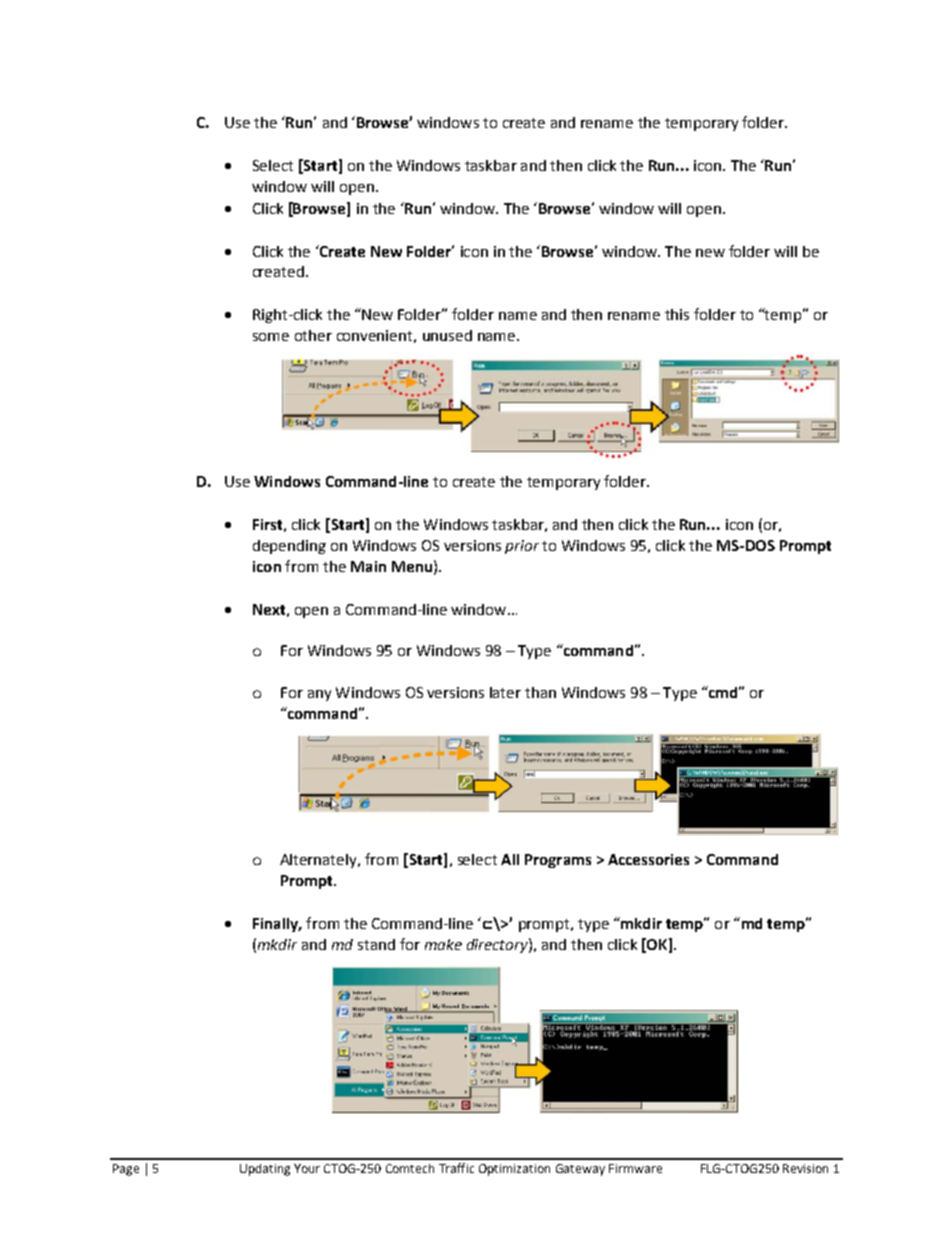 This page has height=1233, width=952. I want to click on Accessories, so click(648, 859).
